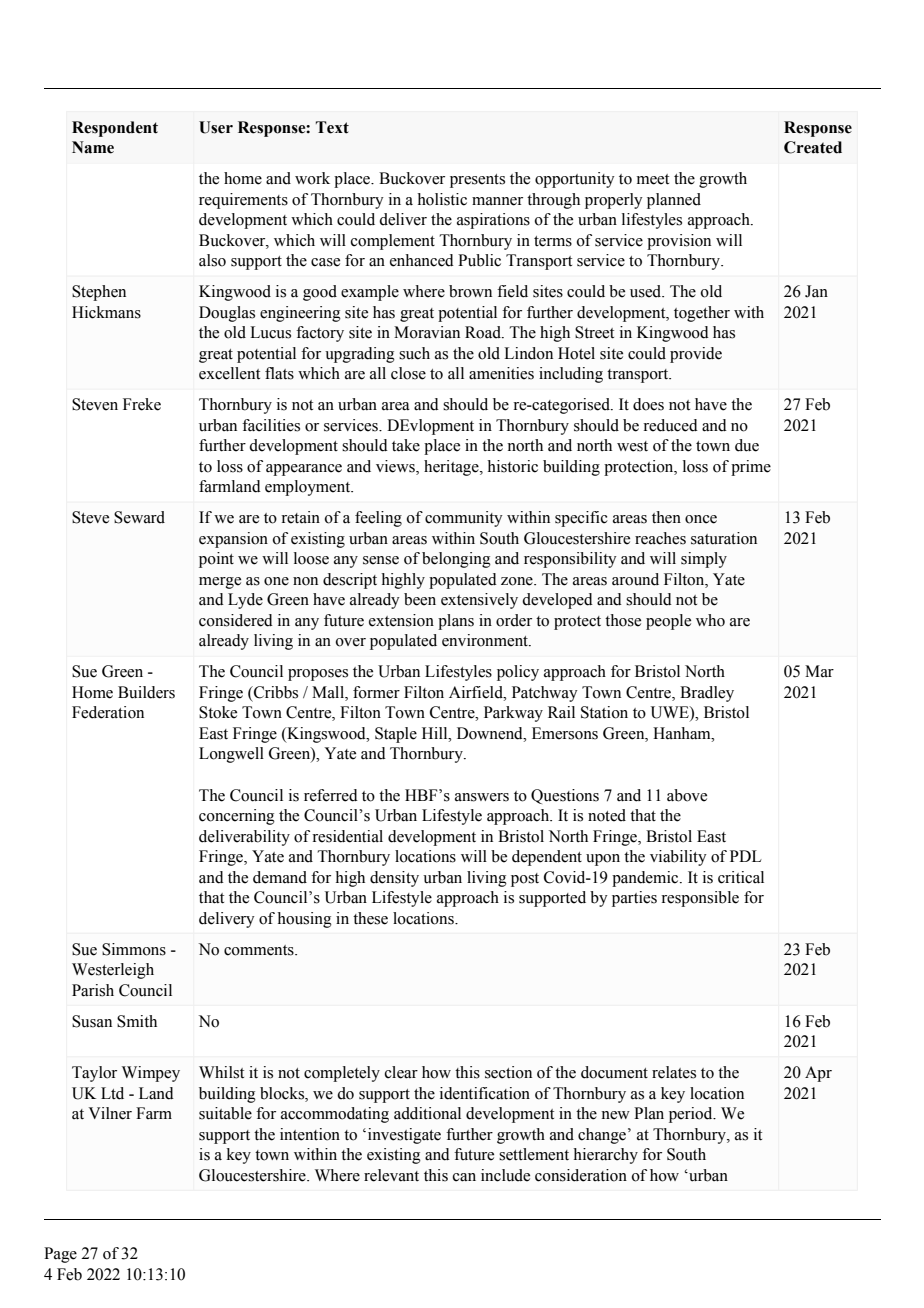 The width and height of the screenshot is (924, 1308). I want to click on meet, so click(653, 179).
